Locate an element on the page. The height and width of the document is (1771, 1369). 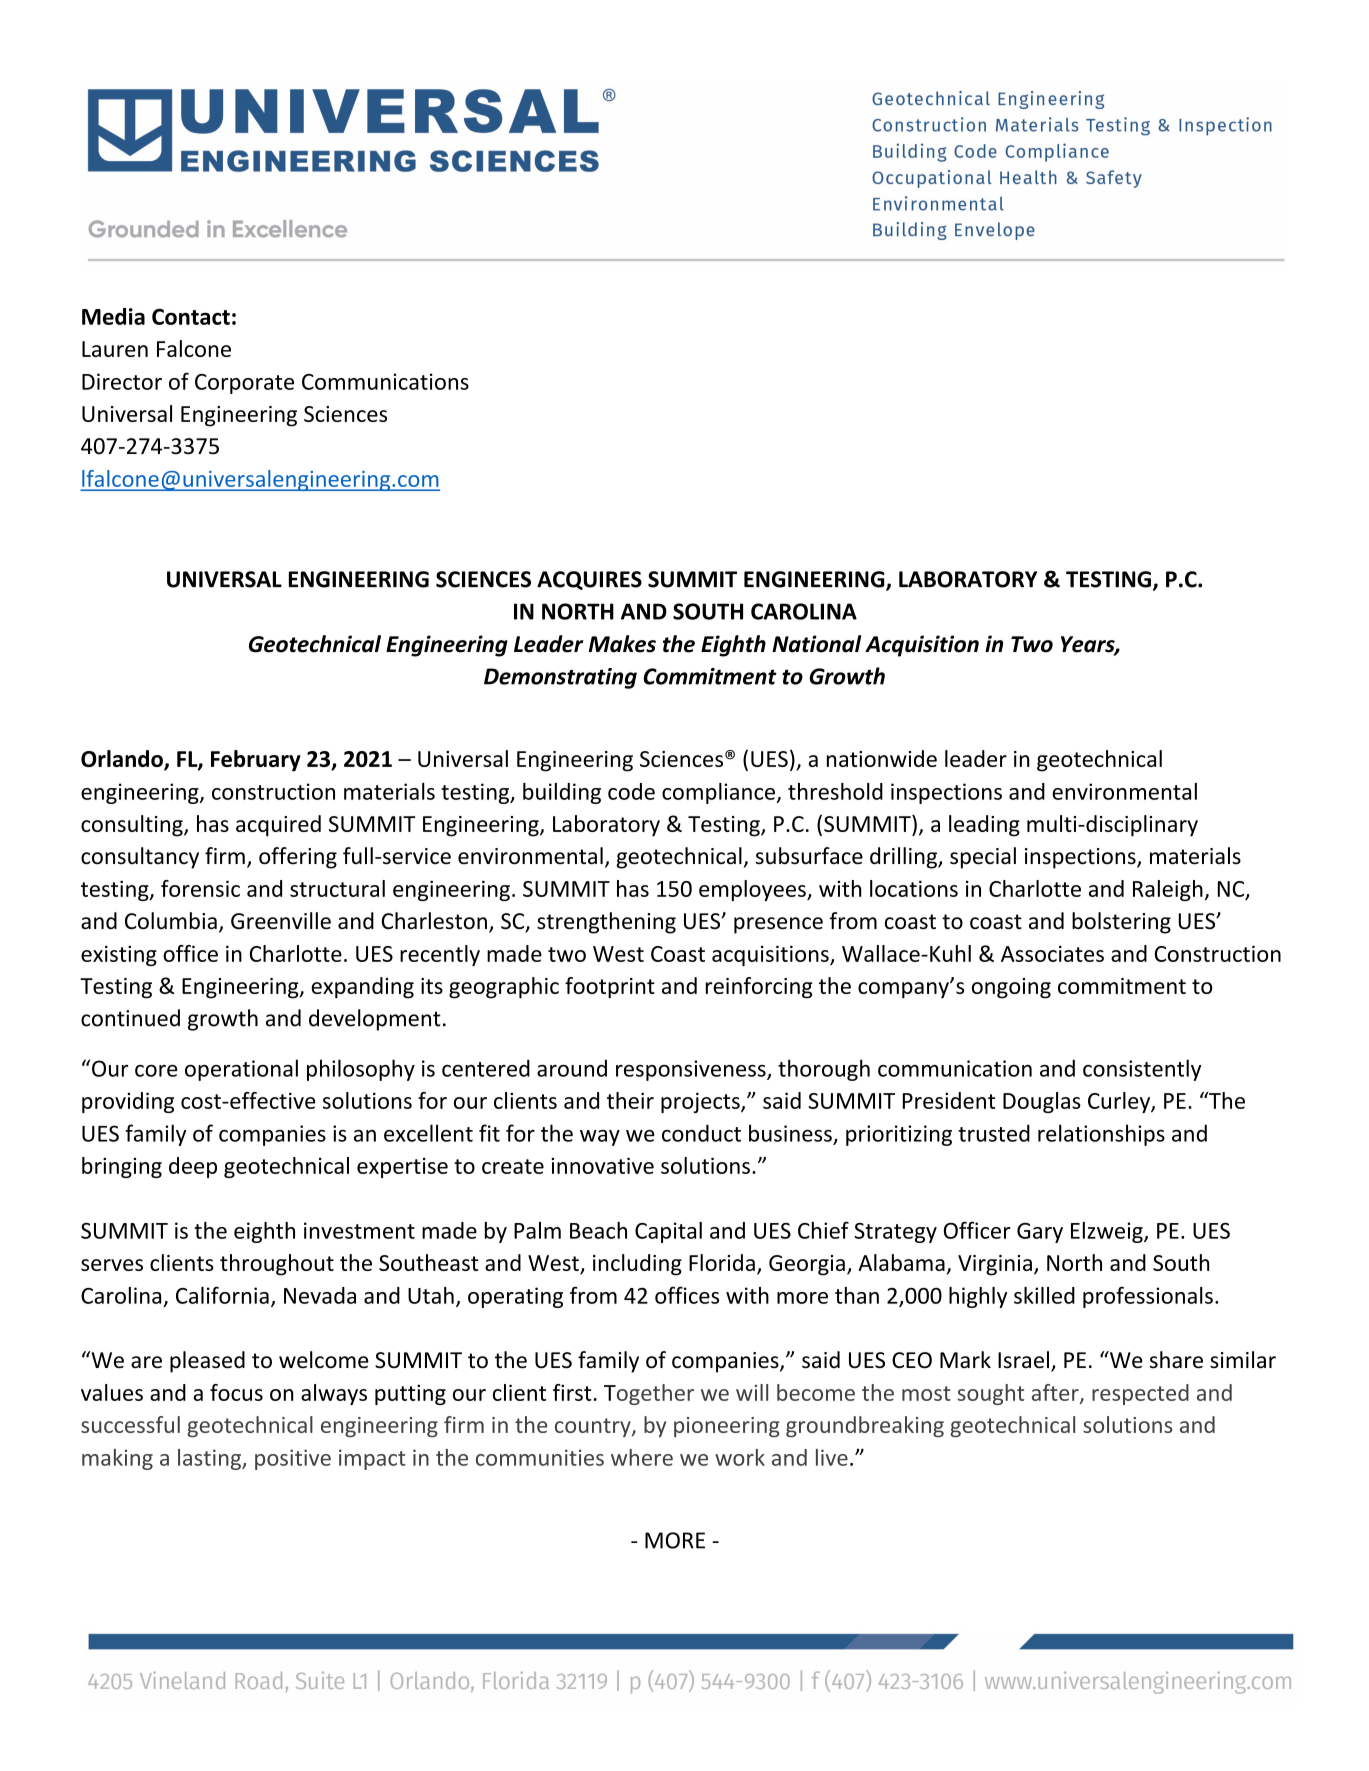
National is located at coordinates (816, 644).
